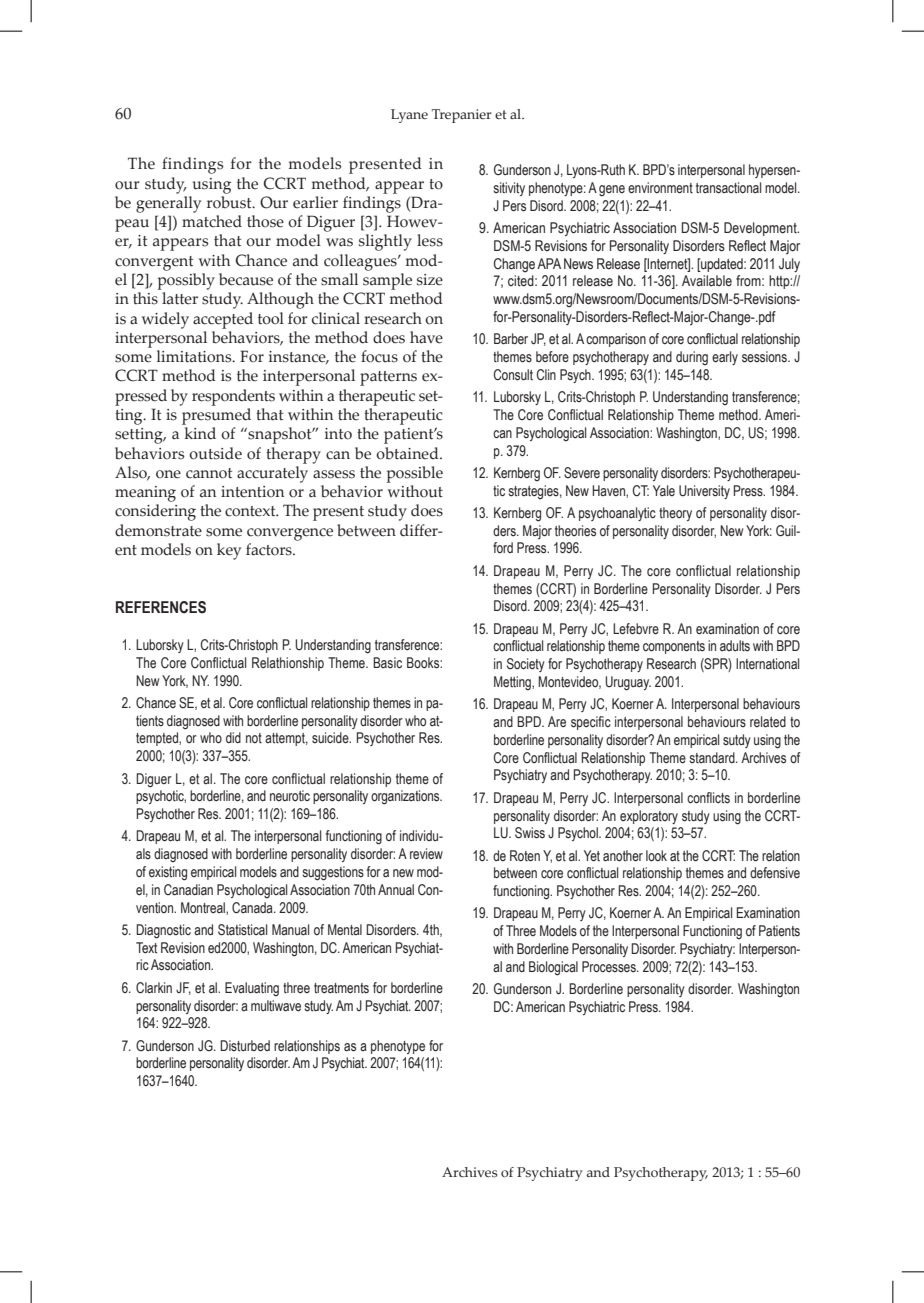 The height and width of the screenshot is (1303, 924). I want to click on early, so click(725, 358).
